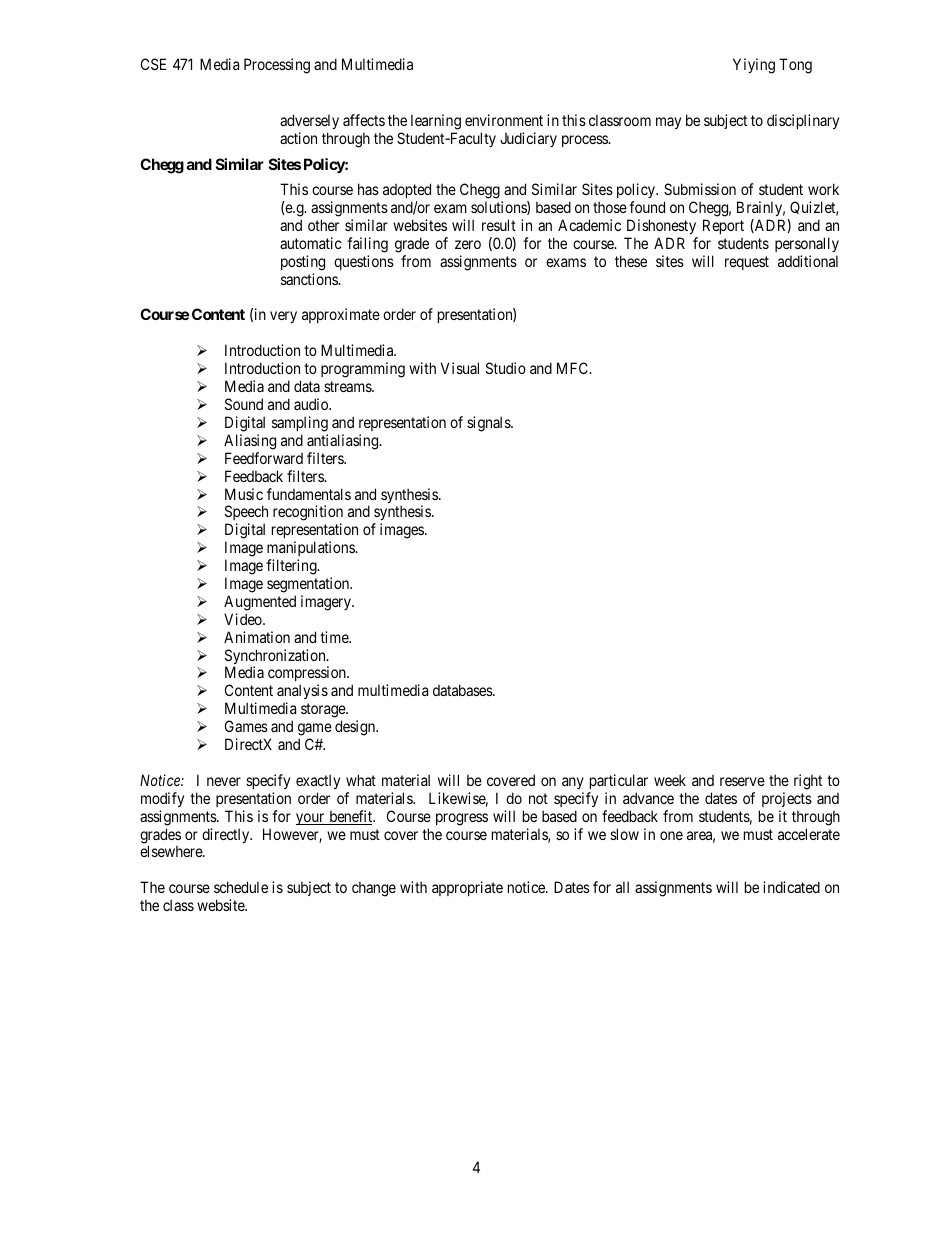 This screenshot has height=1233, width=952. What do you see at coordinates (153, 64) in the screenshot?
I see `CSE` at bounding box center [153, 64].
